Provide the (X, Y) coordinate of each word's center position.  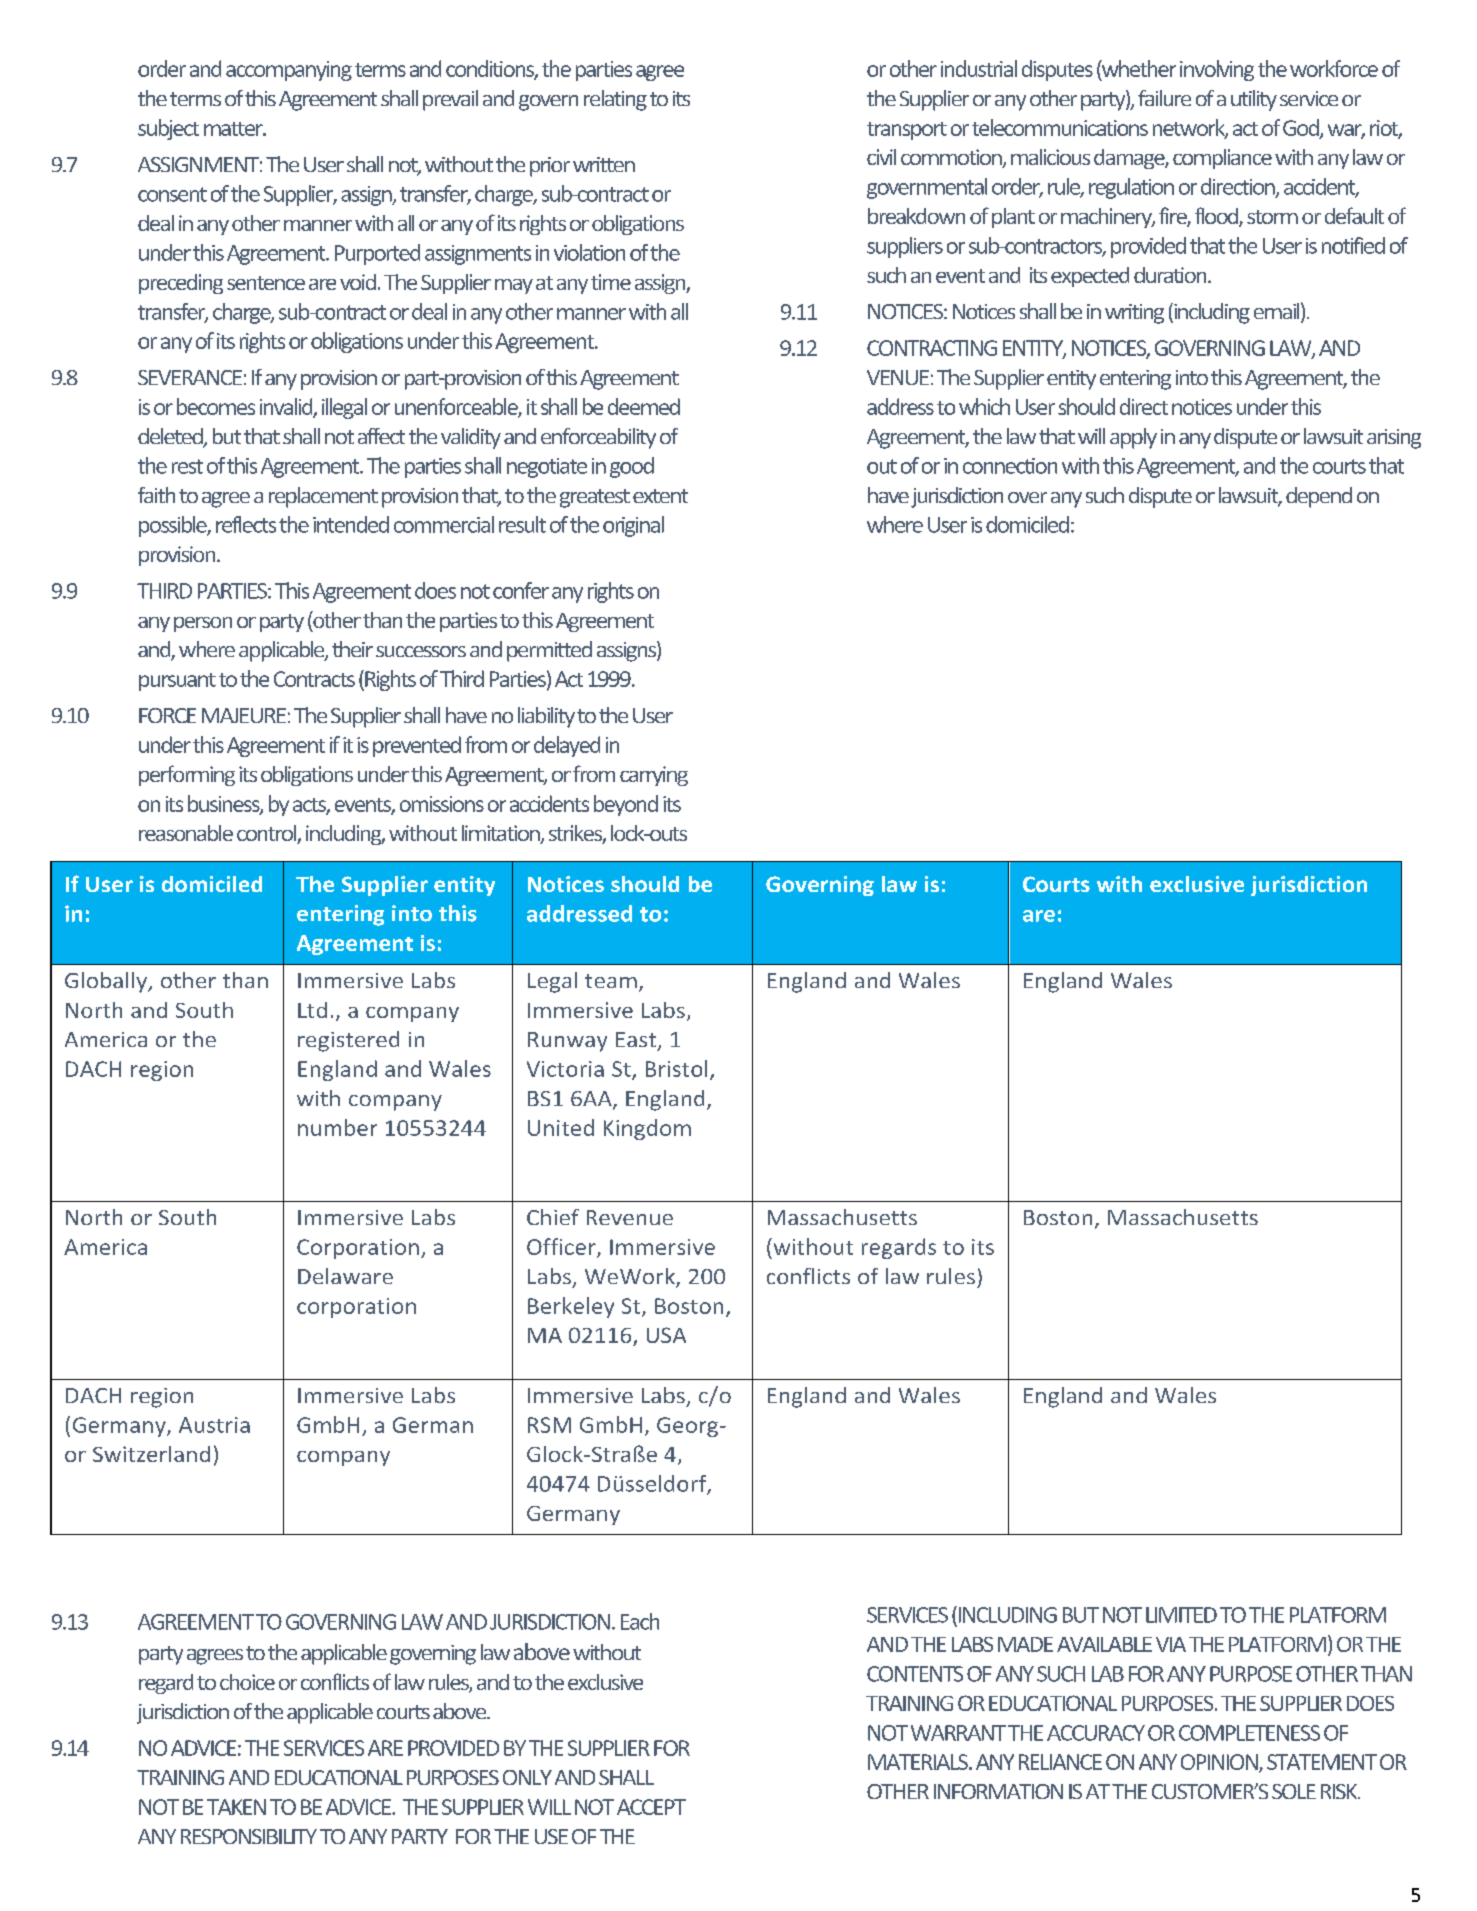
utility (1254, 100)
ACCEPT (651, 1807)
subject (168, 129)
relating (615, 100)
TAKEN (236, 1807)
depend (1319, 497)
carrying (654, 776)
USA (666, 1335)
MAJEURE (244, 715)
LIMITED (1181, 1615)
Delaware (345, 1276)
